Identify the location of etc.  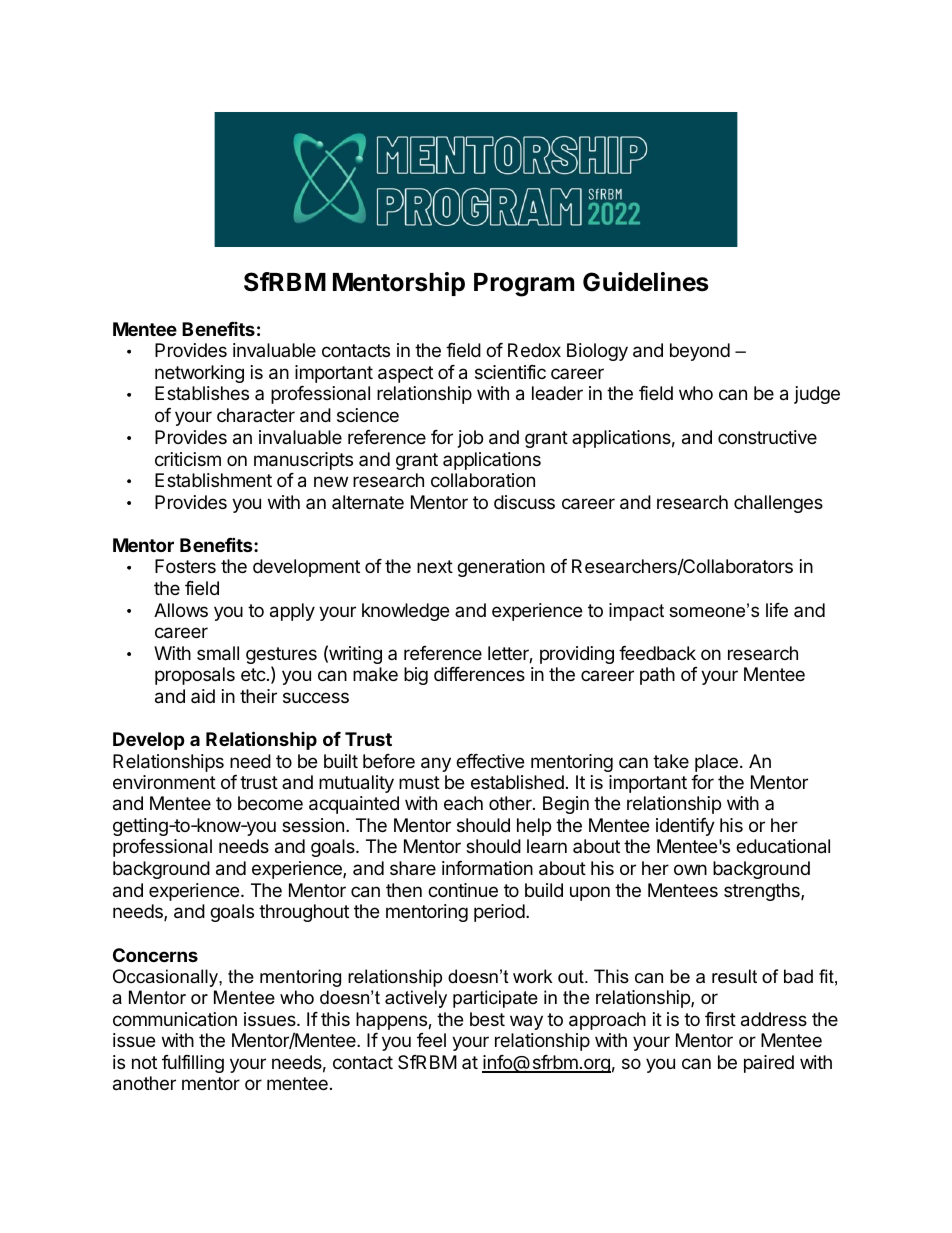
(253, 674).
